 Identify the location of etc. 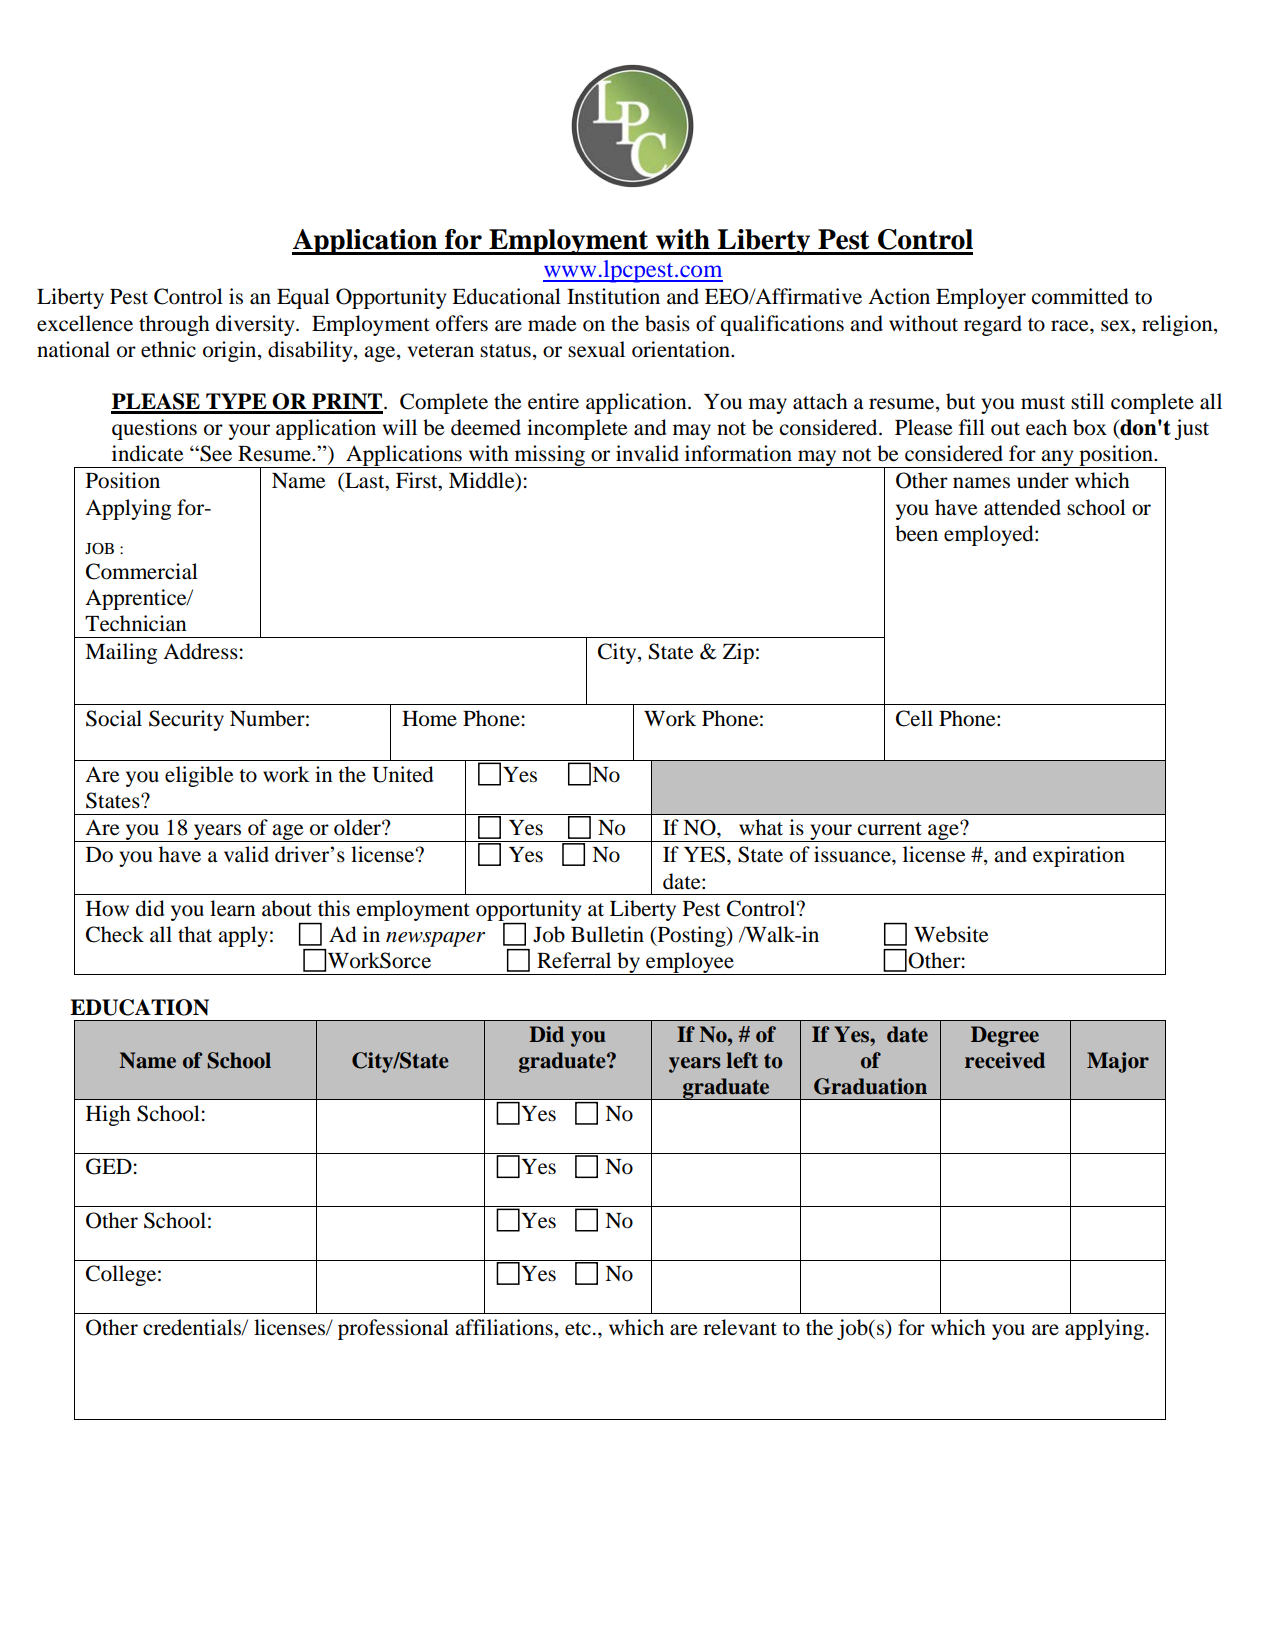
(578, 1329).
